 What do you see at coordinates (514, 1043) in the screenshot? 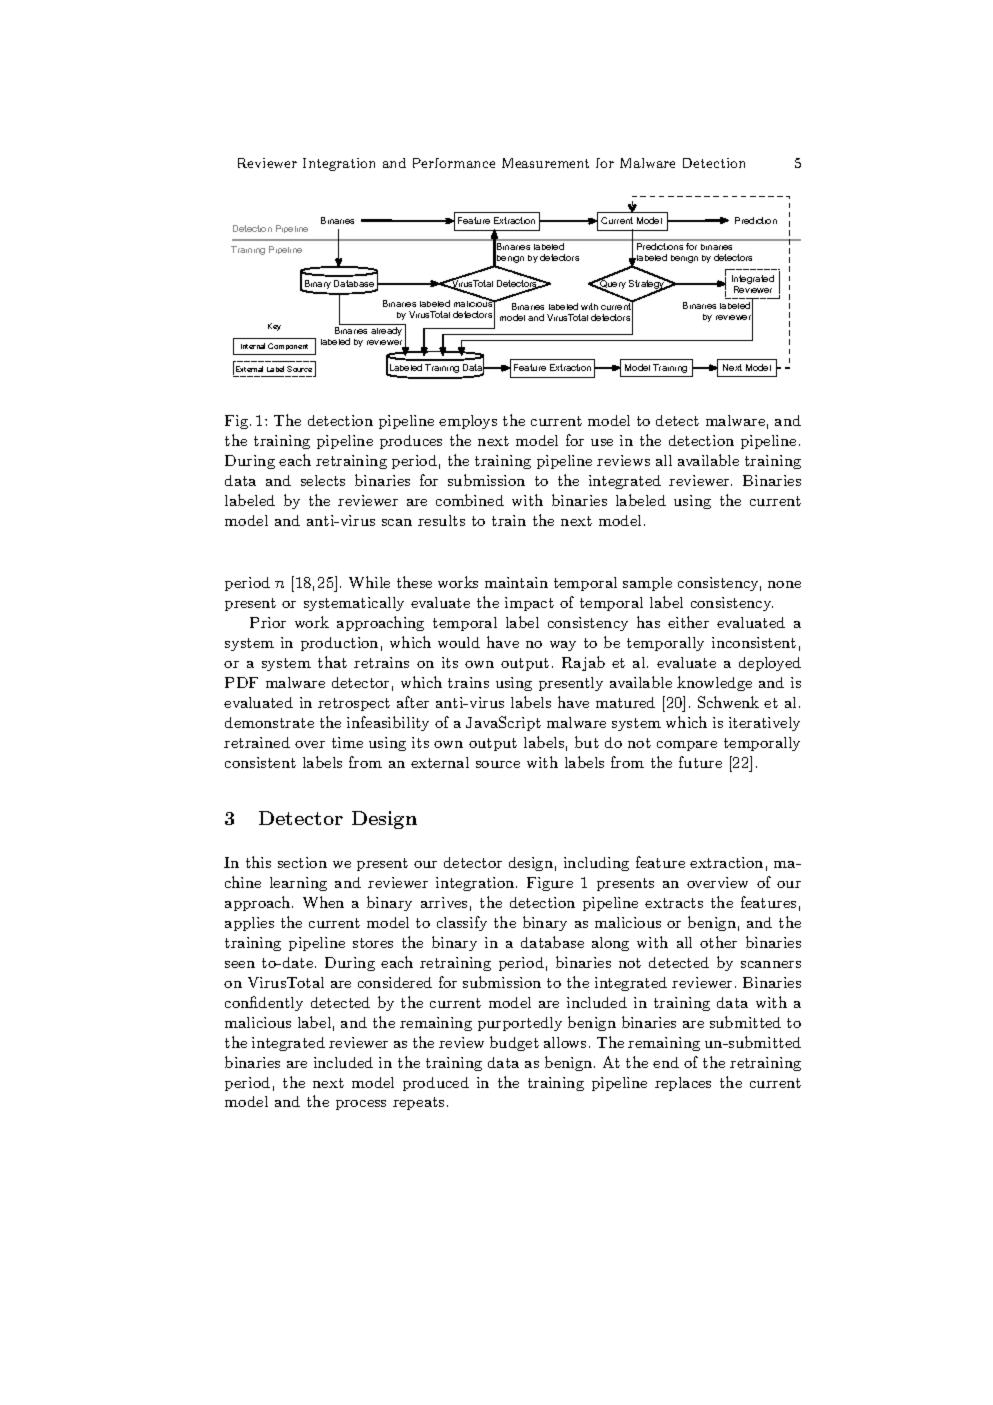
I see `budget` at bounding box center [514, 1043].
